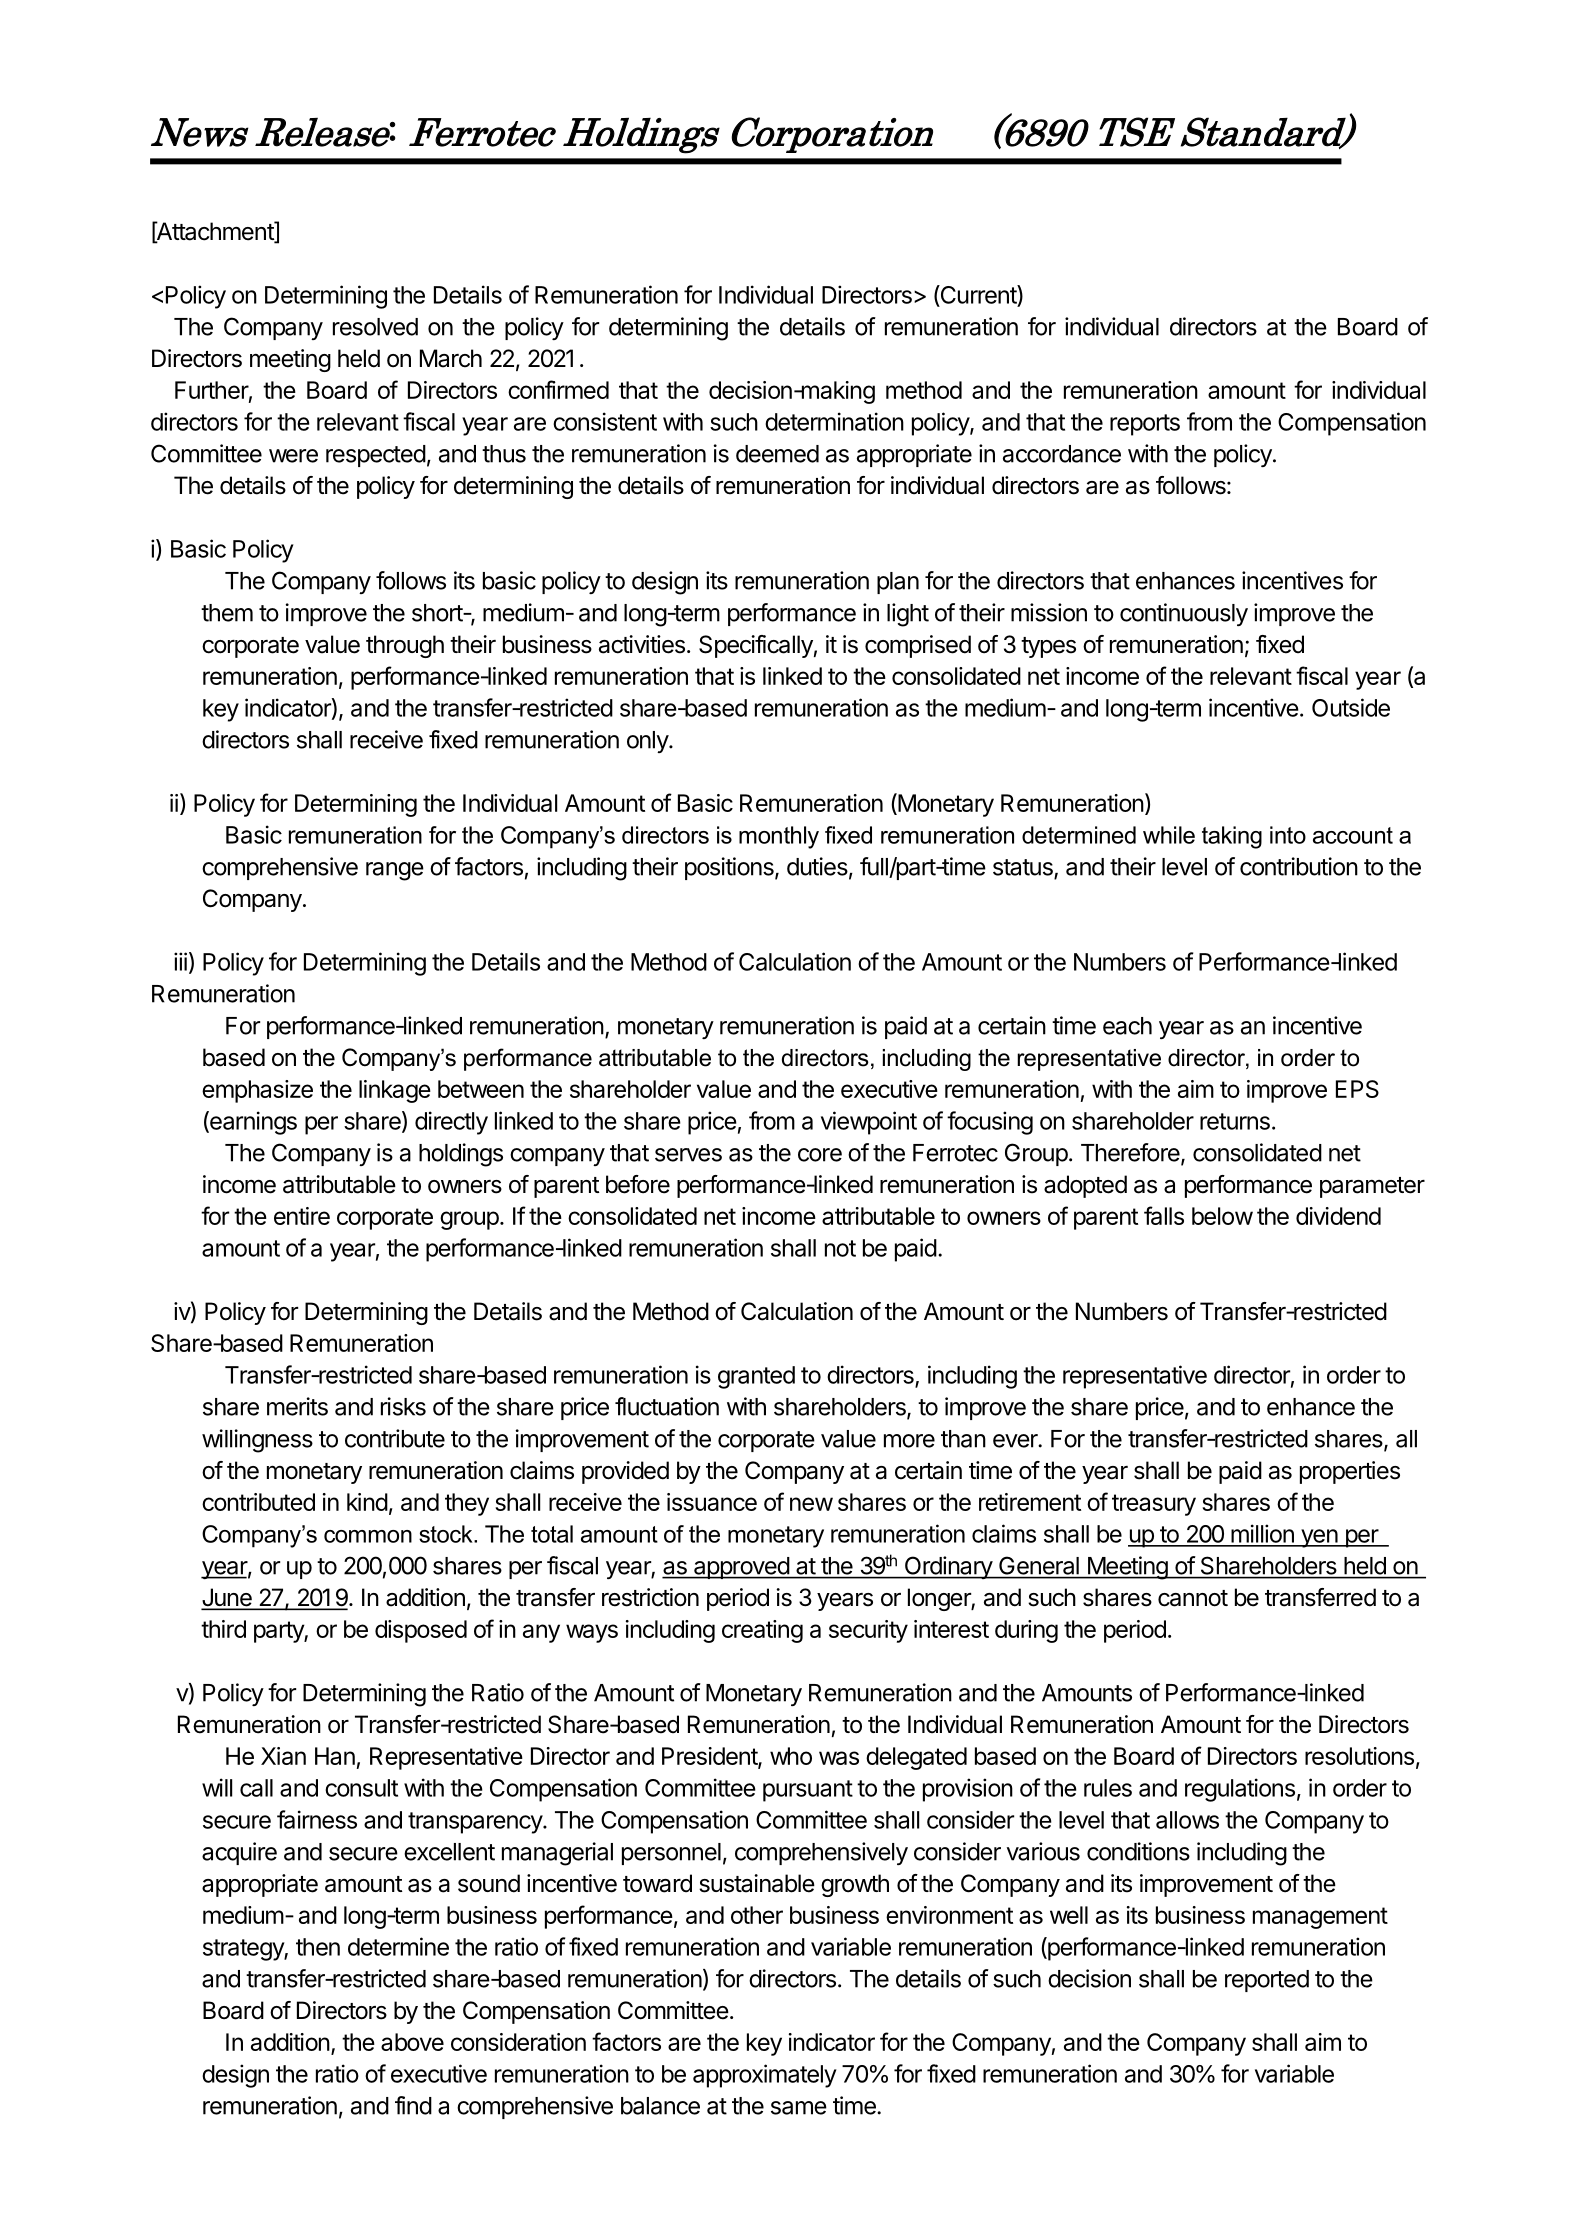 This screenshot has height=2229, width=1576. What do you see at coordinates (712, 1502) in the screenshot?
I see `issuance` at bounding box center [712, 1502].
